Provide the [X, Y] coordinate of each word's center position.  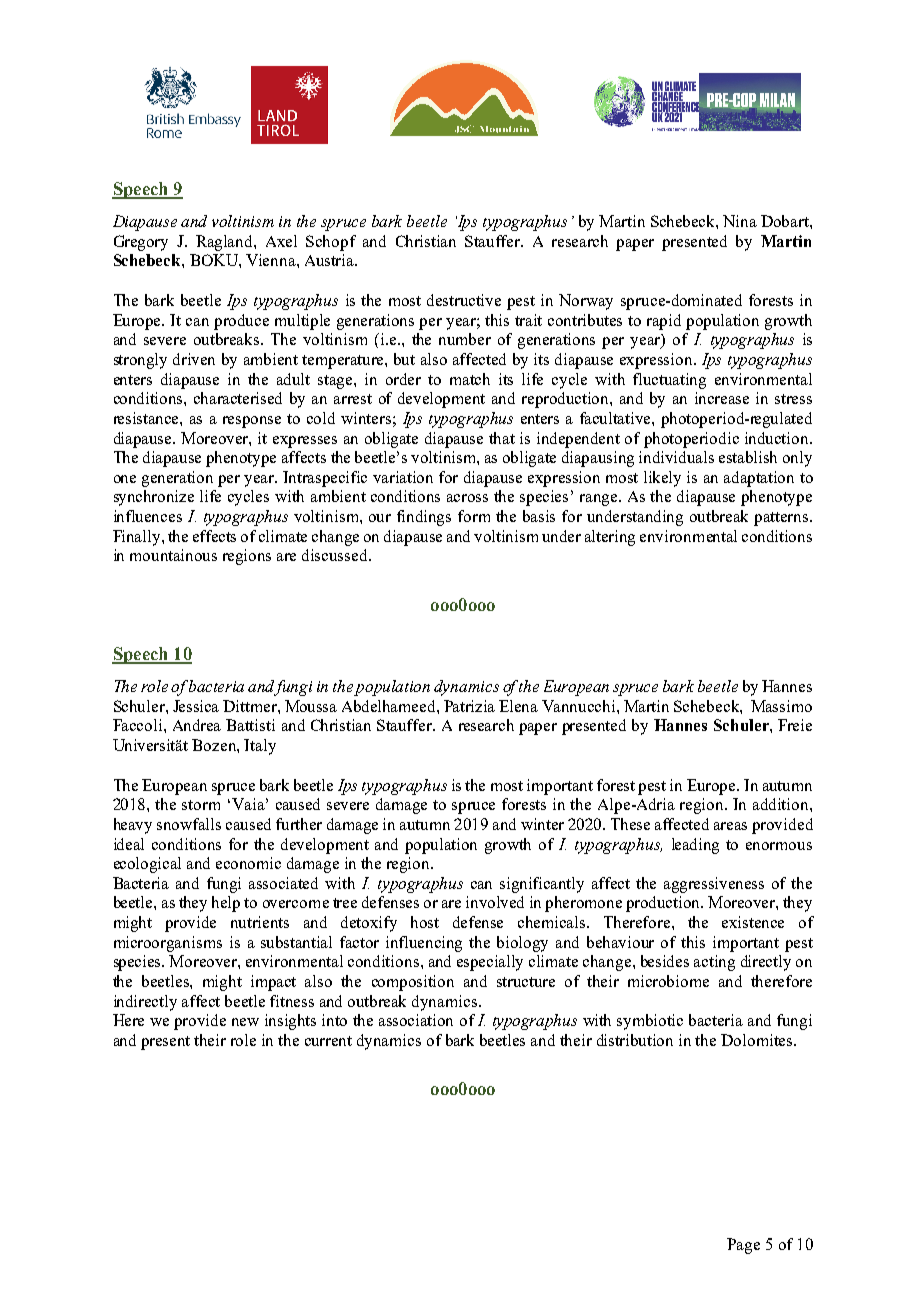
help [226, 904]
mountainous [173, 555]
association [416, 1020]
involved [495, 902]
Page [743, 1246]
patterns [782, 519]
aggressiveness [714, 885]
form [474, 516]
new [245, 1022]
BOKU [215, 260]
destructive [464, 300]
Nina [740, 221]
